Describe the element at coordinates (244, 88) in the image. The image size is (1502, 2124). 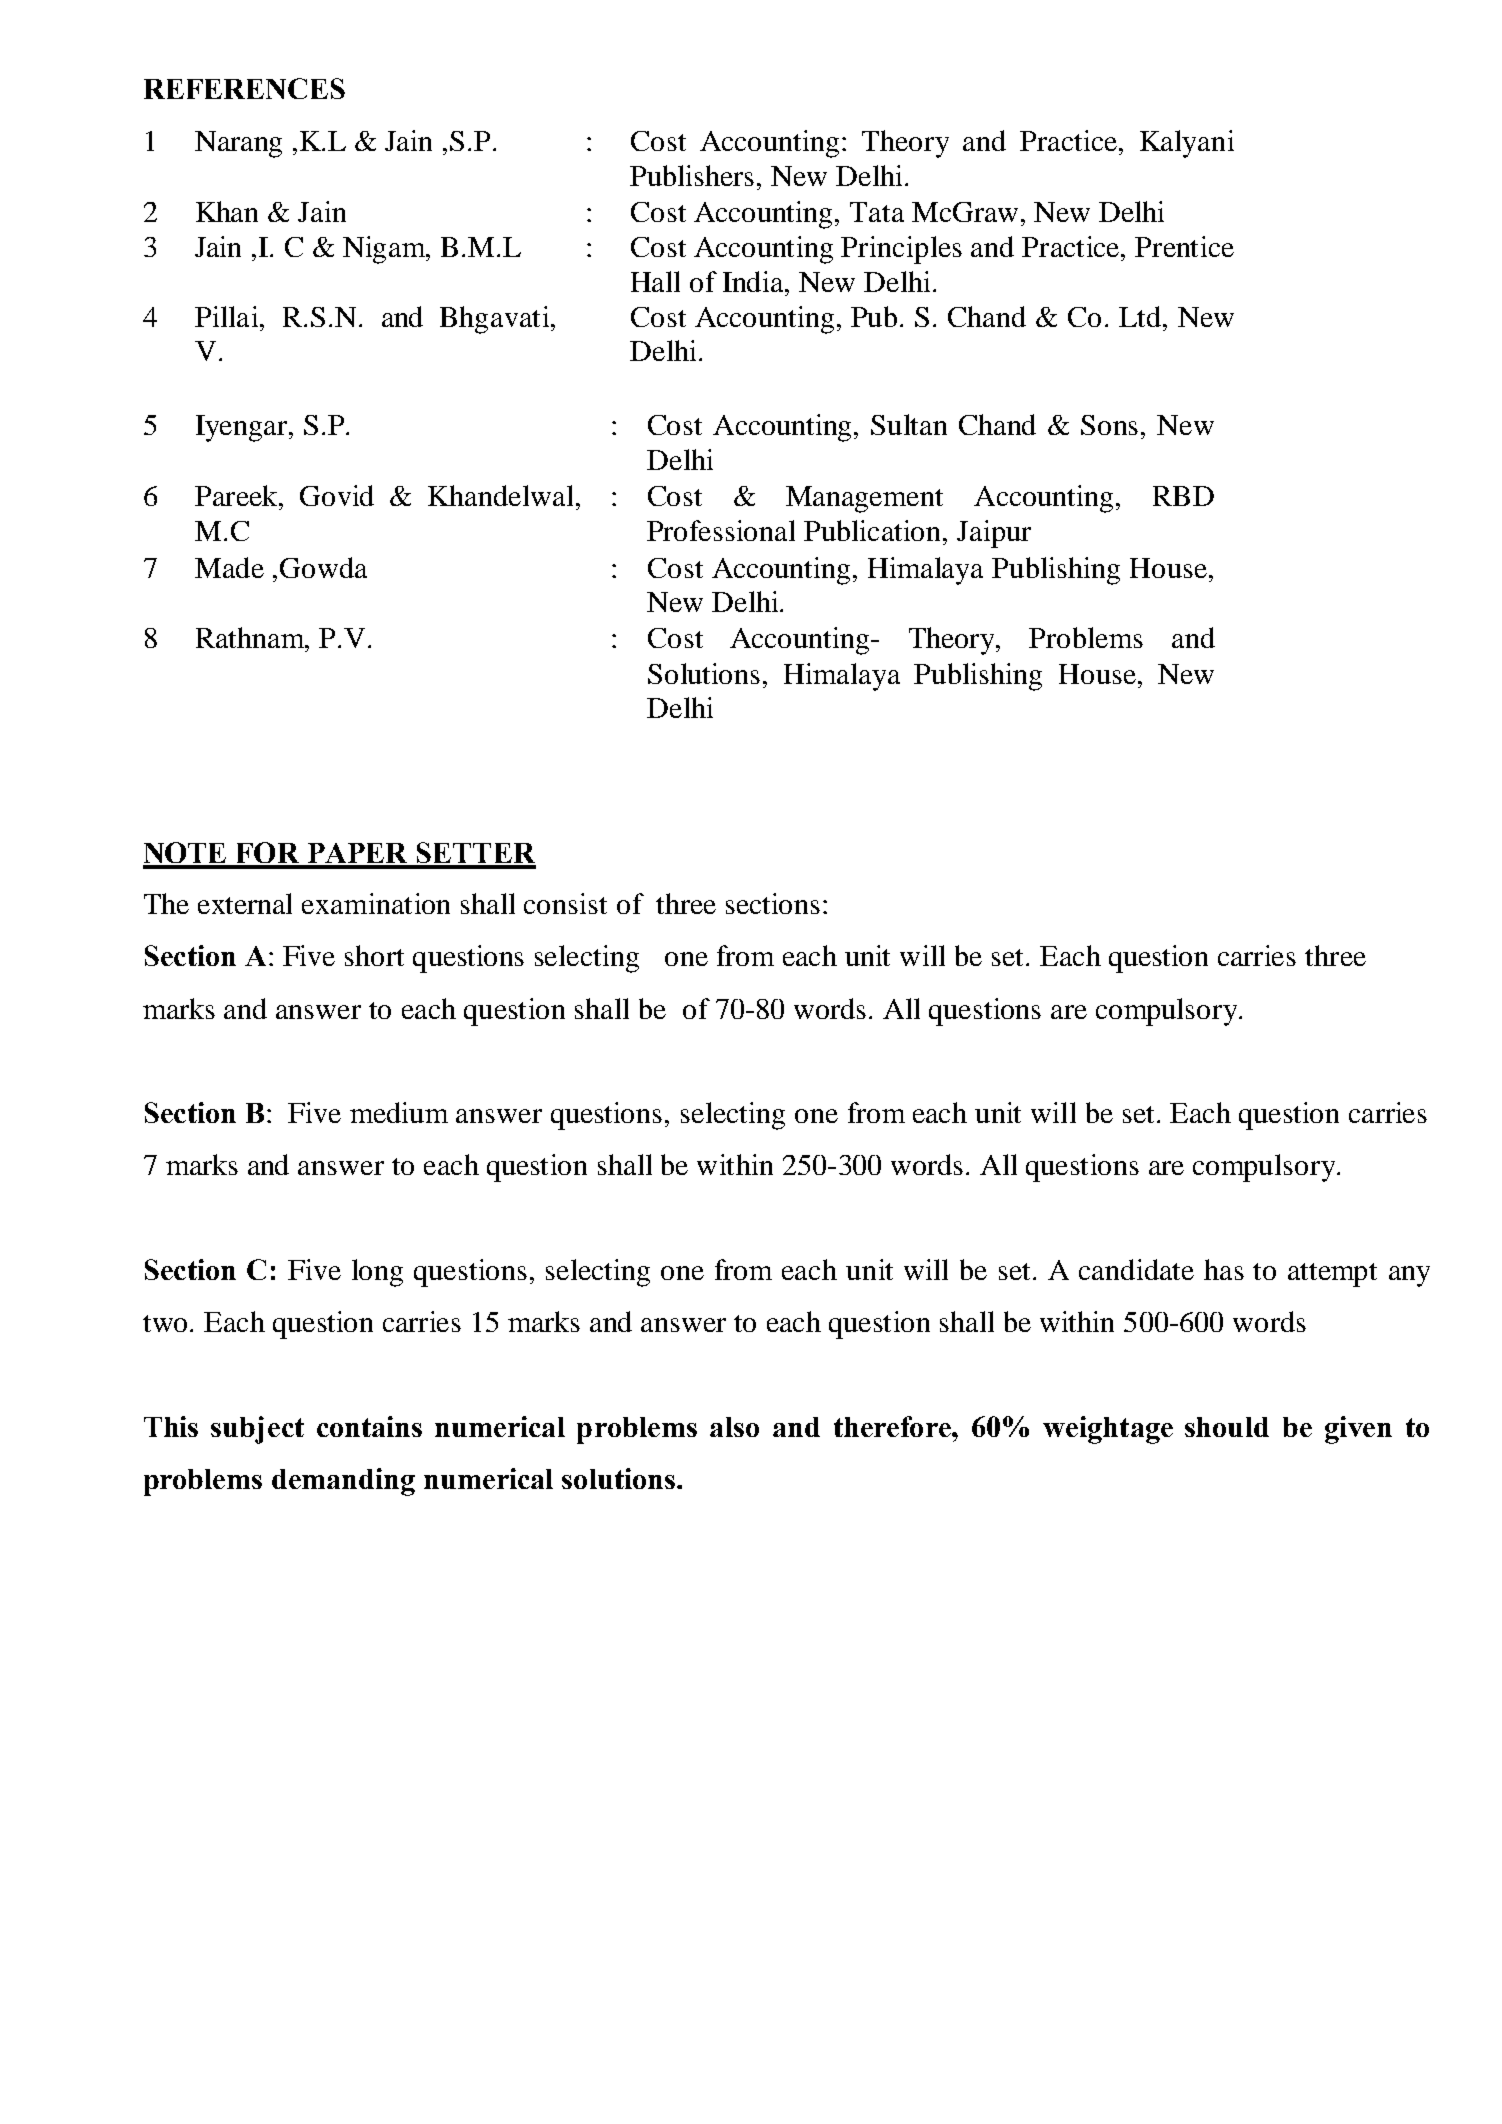
I see `REFERENCES` at that location.
